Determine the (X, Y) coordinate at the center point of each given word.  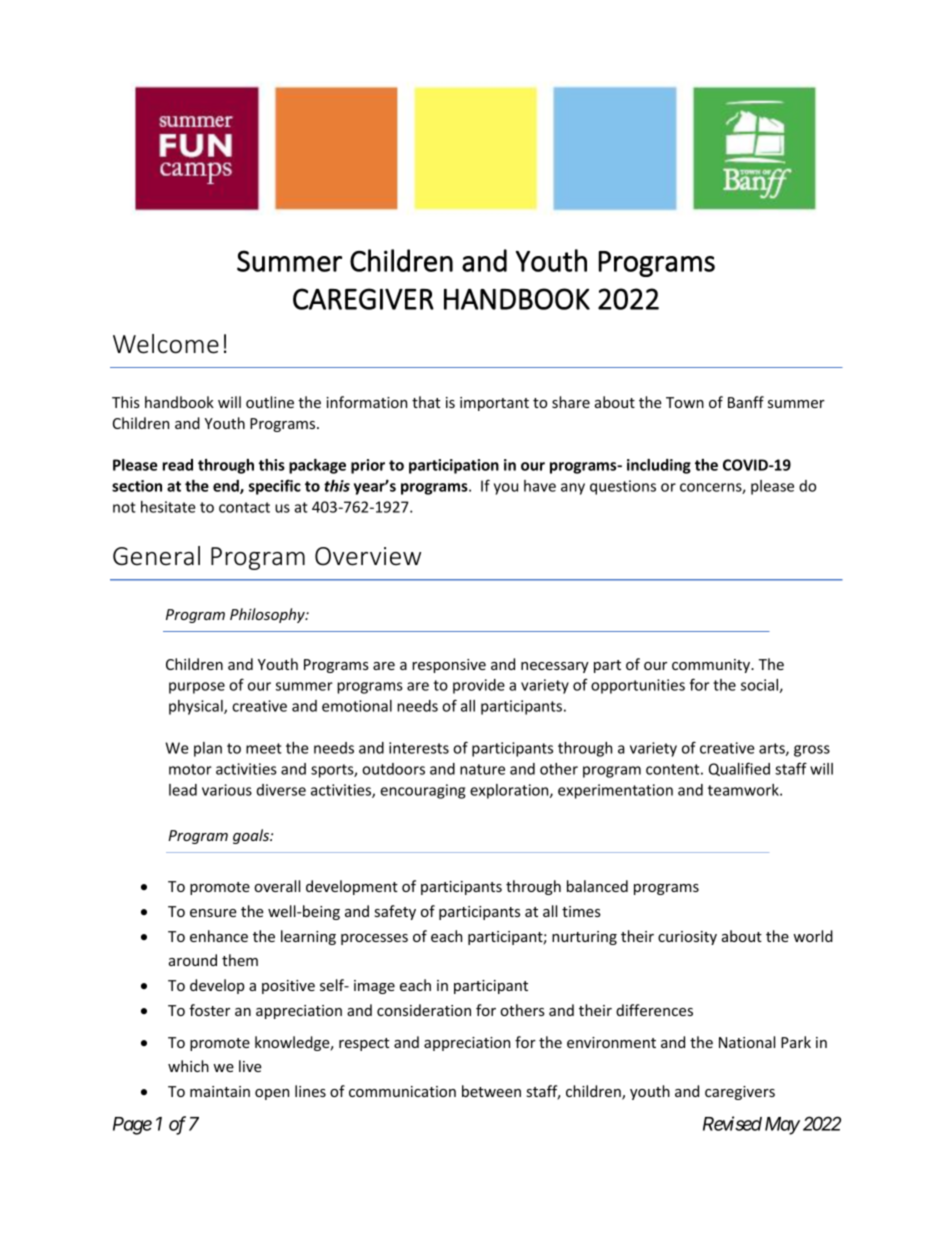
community (712, 666)
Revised (732, 1123)
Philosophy (268, 615)
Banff (746, 402)
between (491, 1091)
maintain (220, 1091)
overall (277, 886)
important (494, 404)
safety (395, 912)
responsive (449, 666)
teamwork (744, 790)
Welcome (166, 344)
